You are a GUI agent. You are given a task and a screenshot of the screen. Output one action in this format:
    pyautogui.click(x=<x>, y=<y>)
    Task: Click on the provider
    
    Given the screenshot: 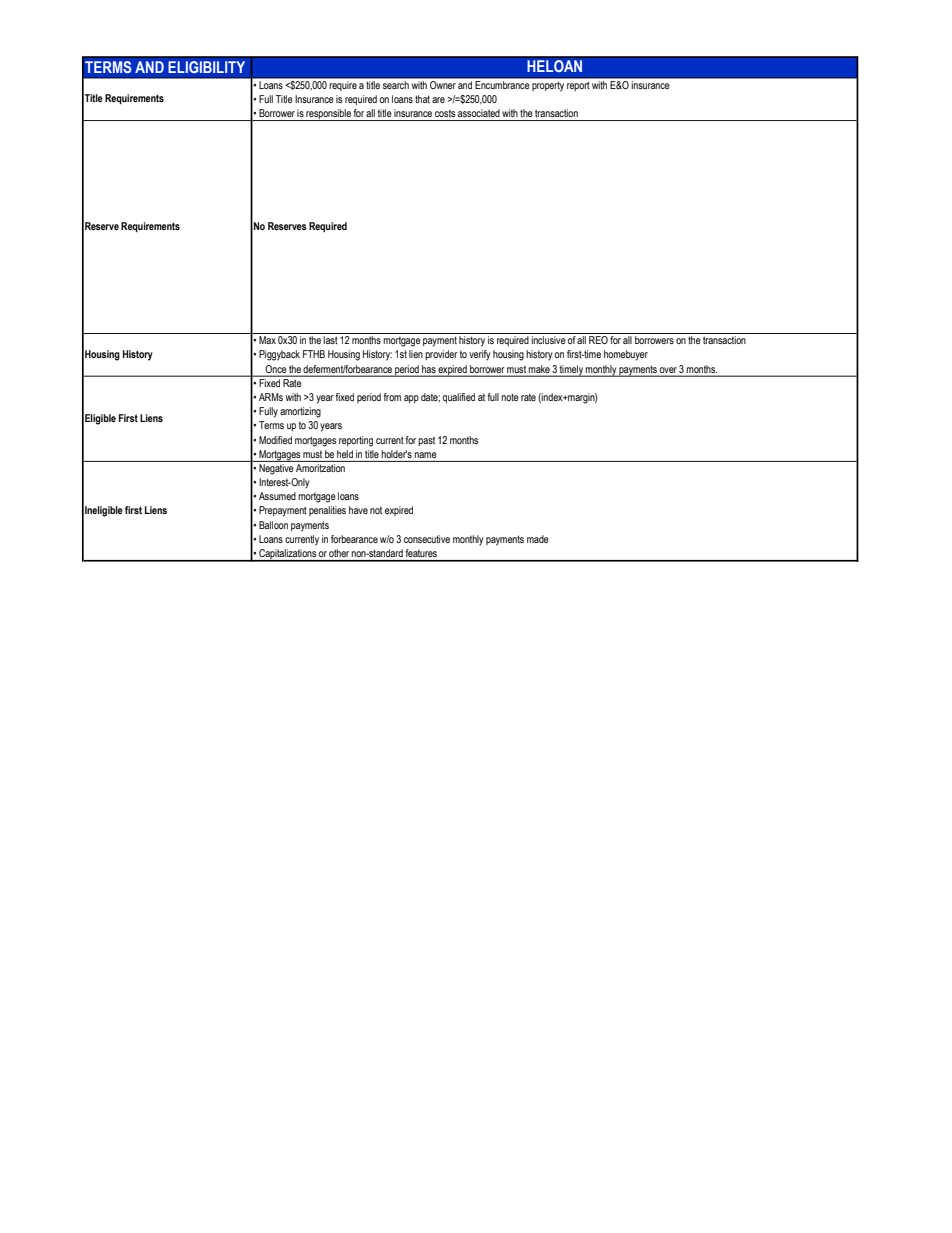 What is the action you would take?
    pyautogui.click(x=441, y=355)
